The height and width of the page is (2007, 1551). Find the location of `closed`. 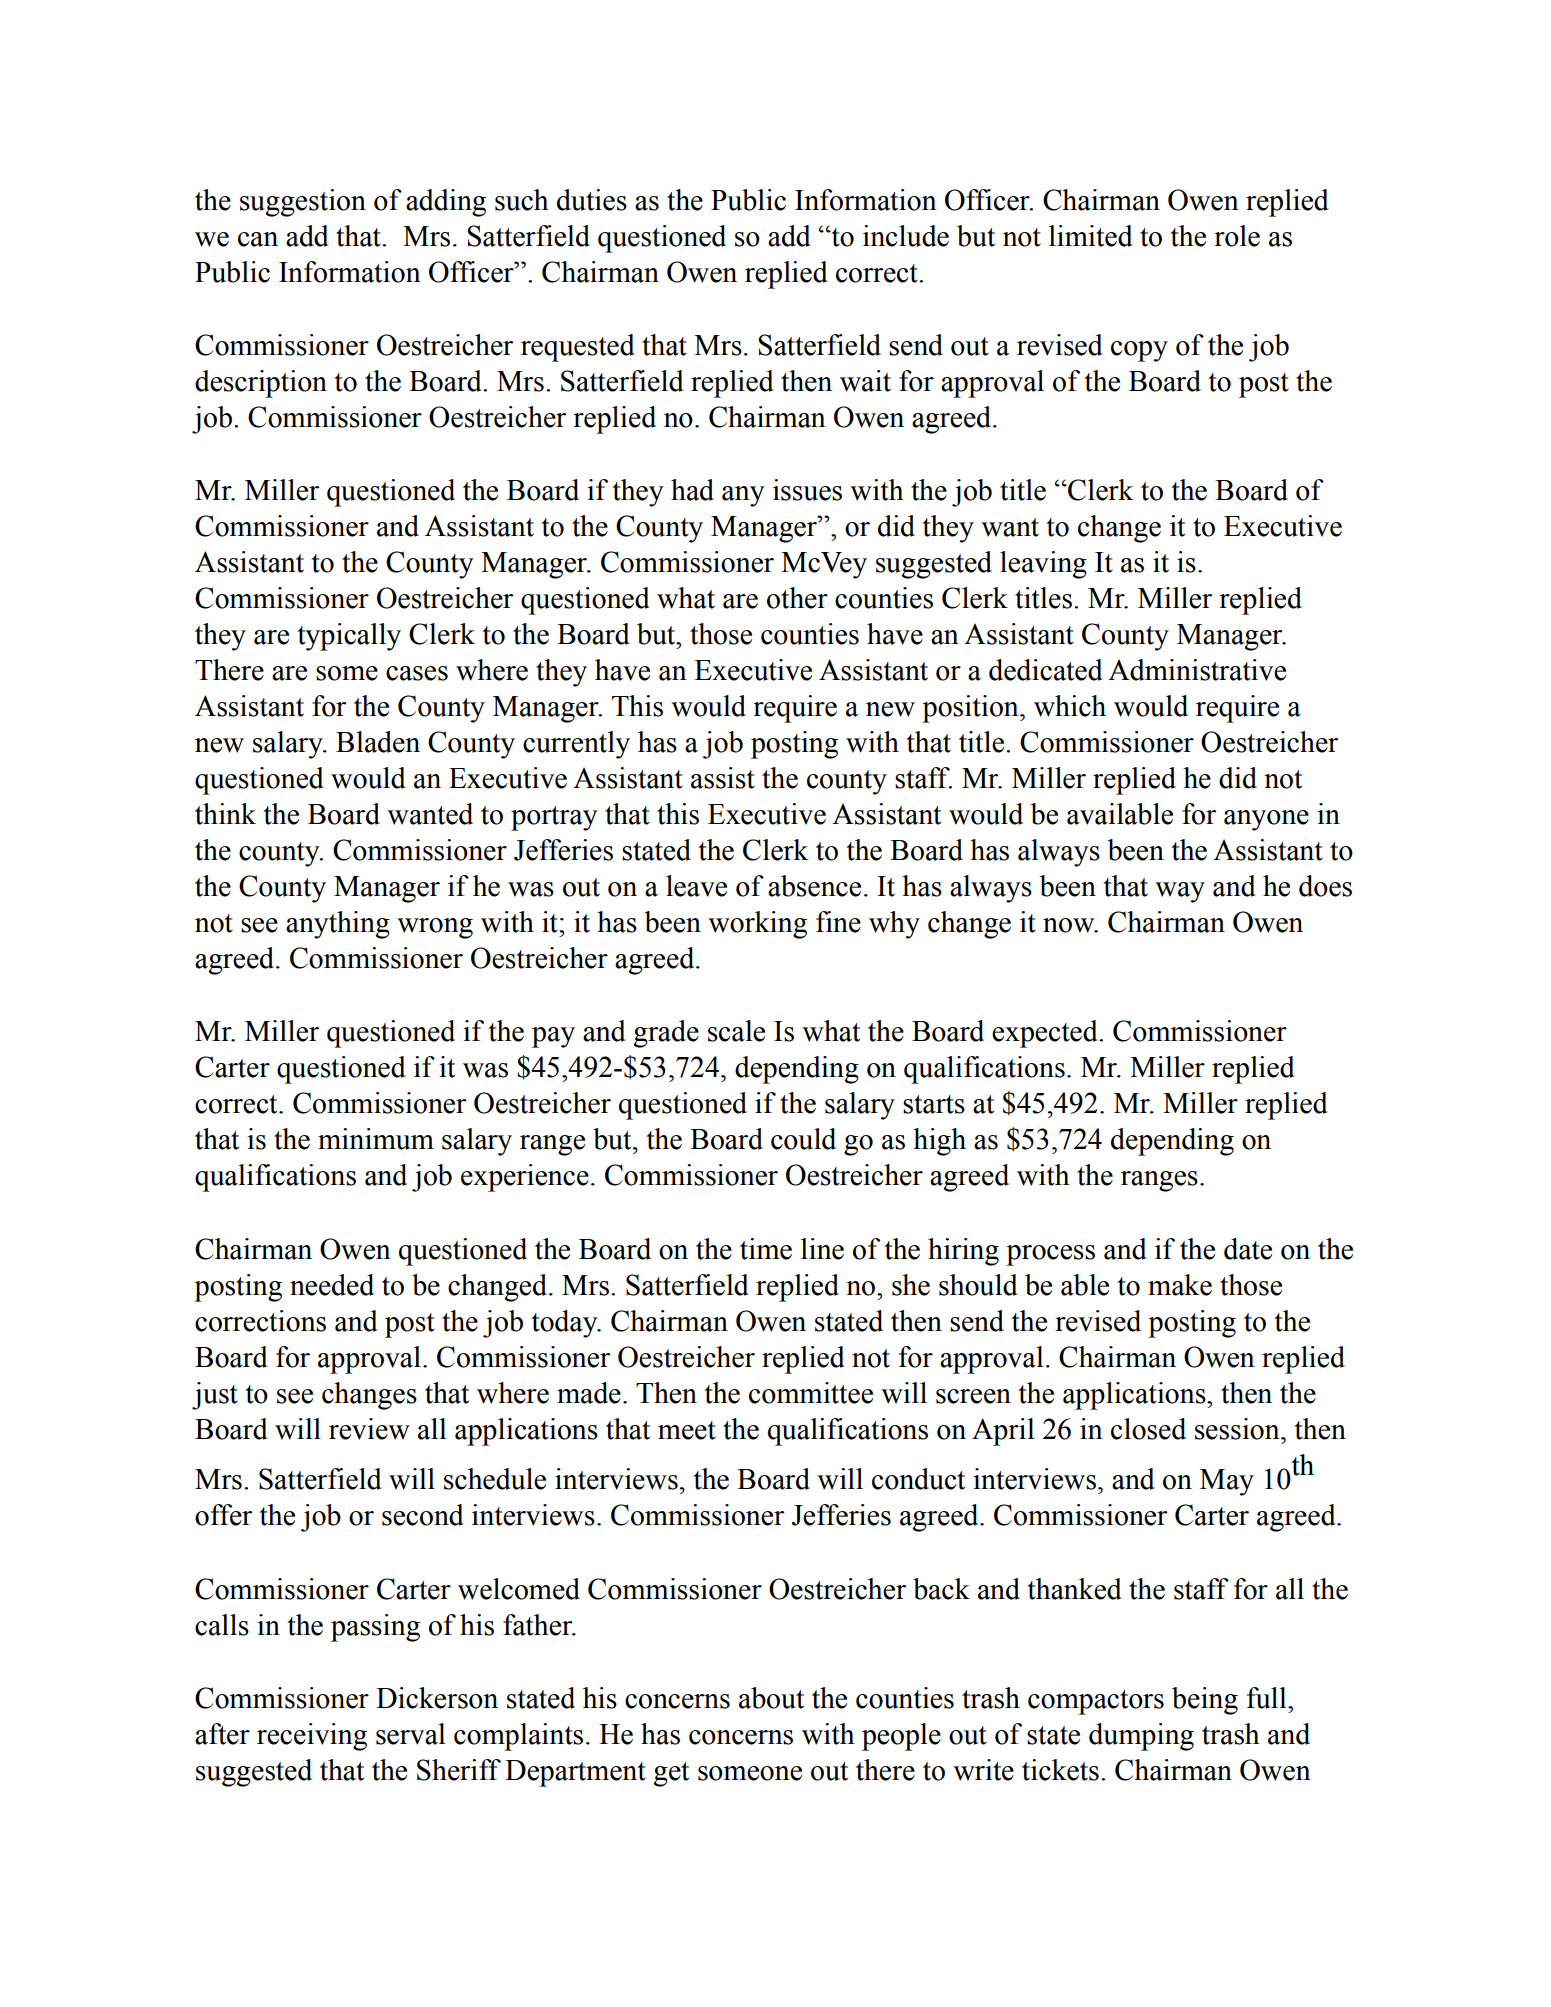

closed is located at coordinates (1148, 1429).
